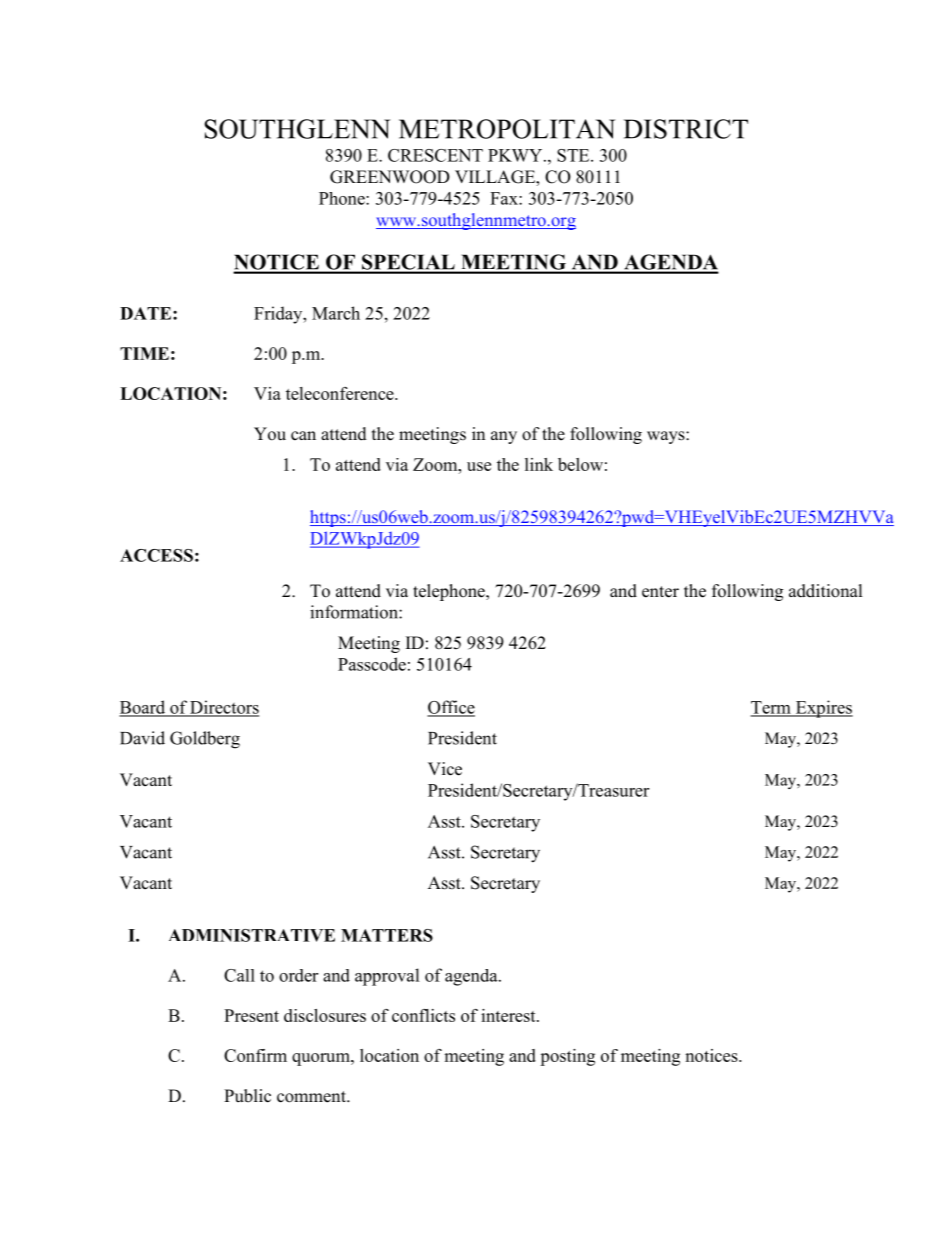  What do you see at coordinates (255, 1055) in the image?
I see `Confirm` at bounding box center [255, 1055].
